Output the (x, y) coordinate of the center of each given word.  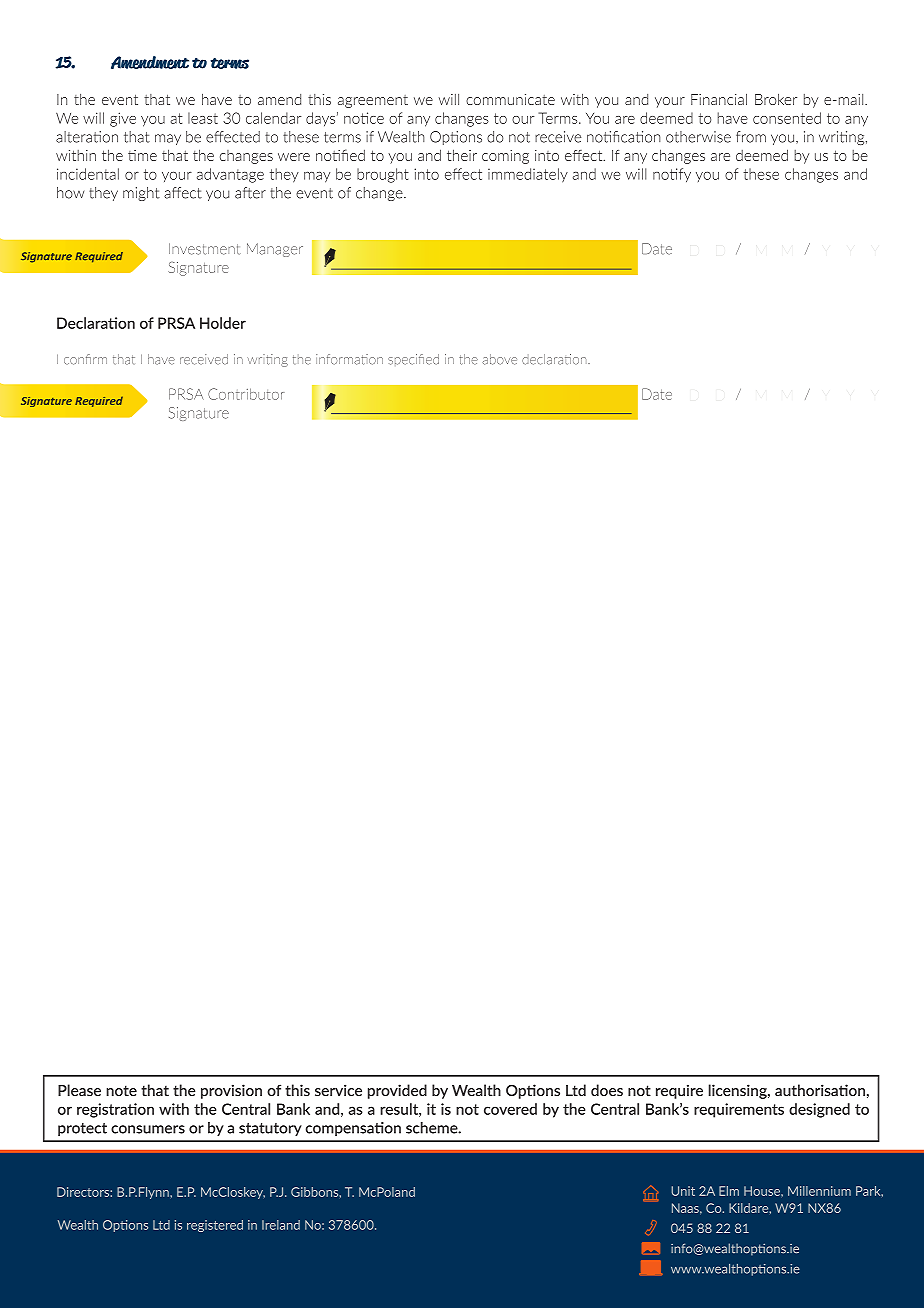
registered (215, 1226)
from (751, 137)
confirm (85, 359)
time (142, 155)
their (462, 155)
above (499, 359)
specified (413, 360)
